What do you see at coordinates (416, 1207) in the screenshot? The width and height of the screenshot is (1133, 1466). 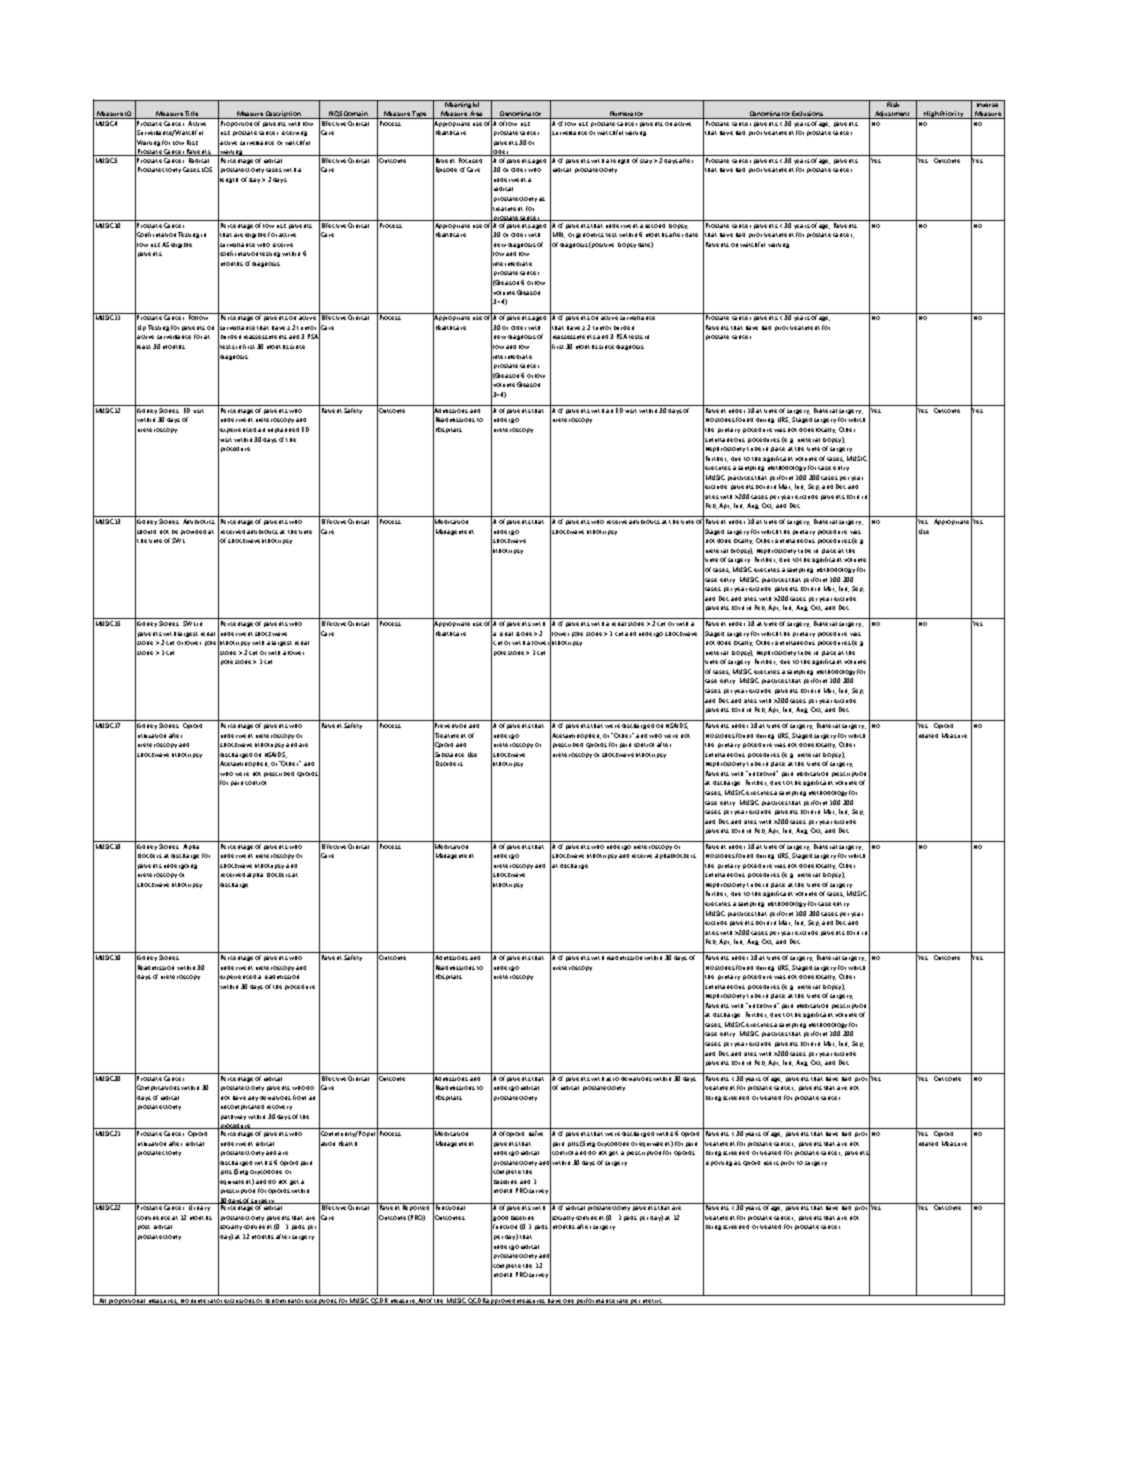 I see `Reported` at bounding box center [416, 1207].
